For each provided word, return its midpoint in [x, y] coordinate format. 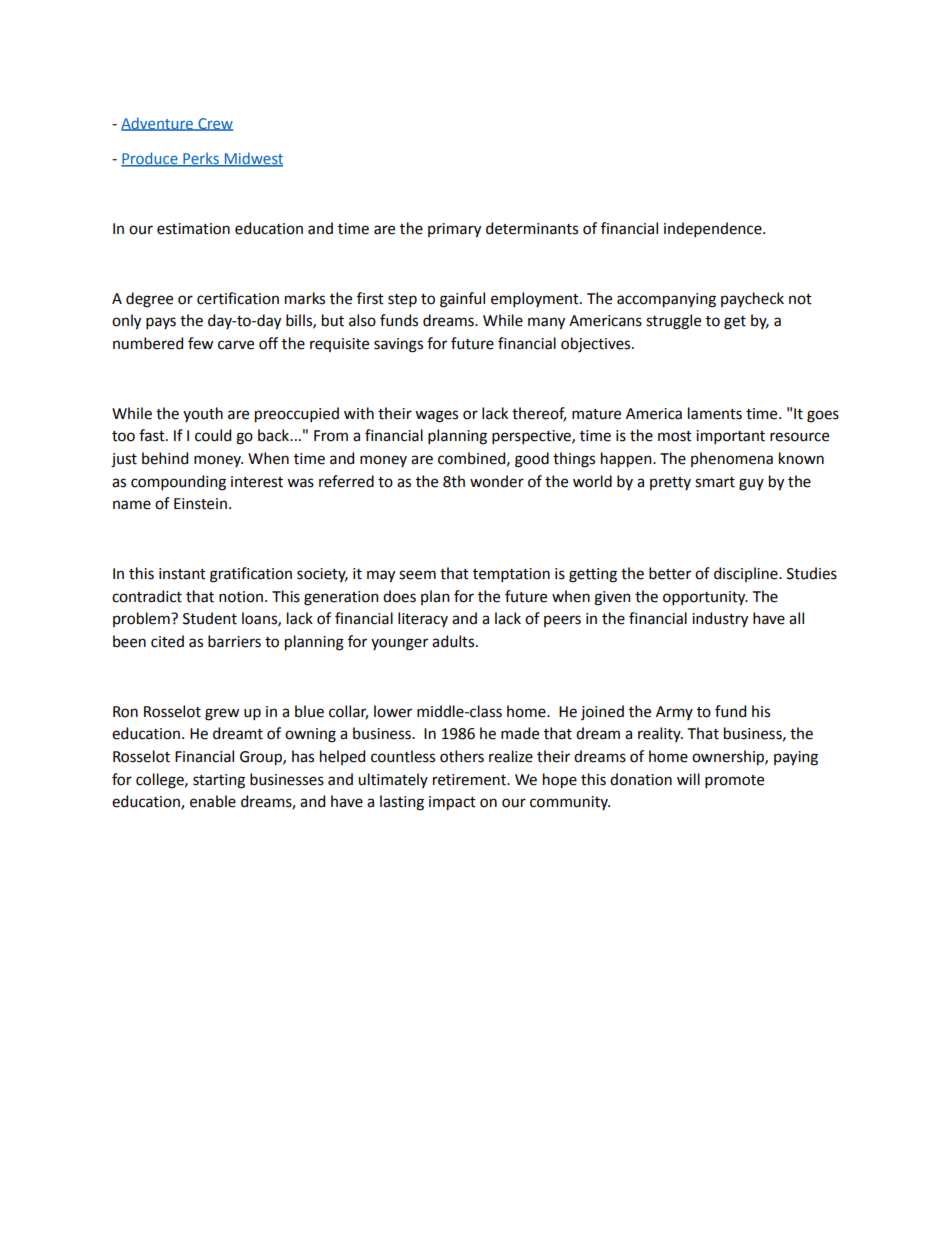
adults [453, 641]
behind [165, 458]
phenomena [732, 459]
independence [714, 229]
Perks [201, 159]
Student [210, 618]
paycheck [752, 299]
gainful [462, 300]
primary [454, 230]
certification [238, 298]
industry [720, 620]
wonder [497, 481]
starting [219, 781]
